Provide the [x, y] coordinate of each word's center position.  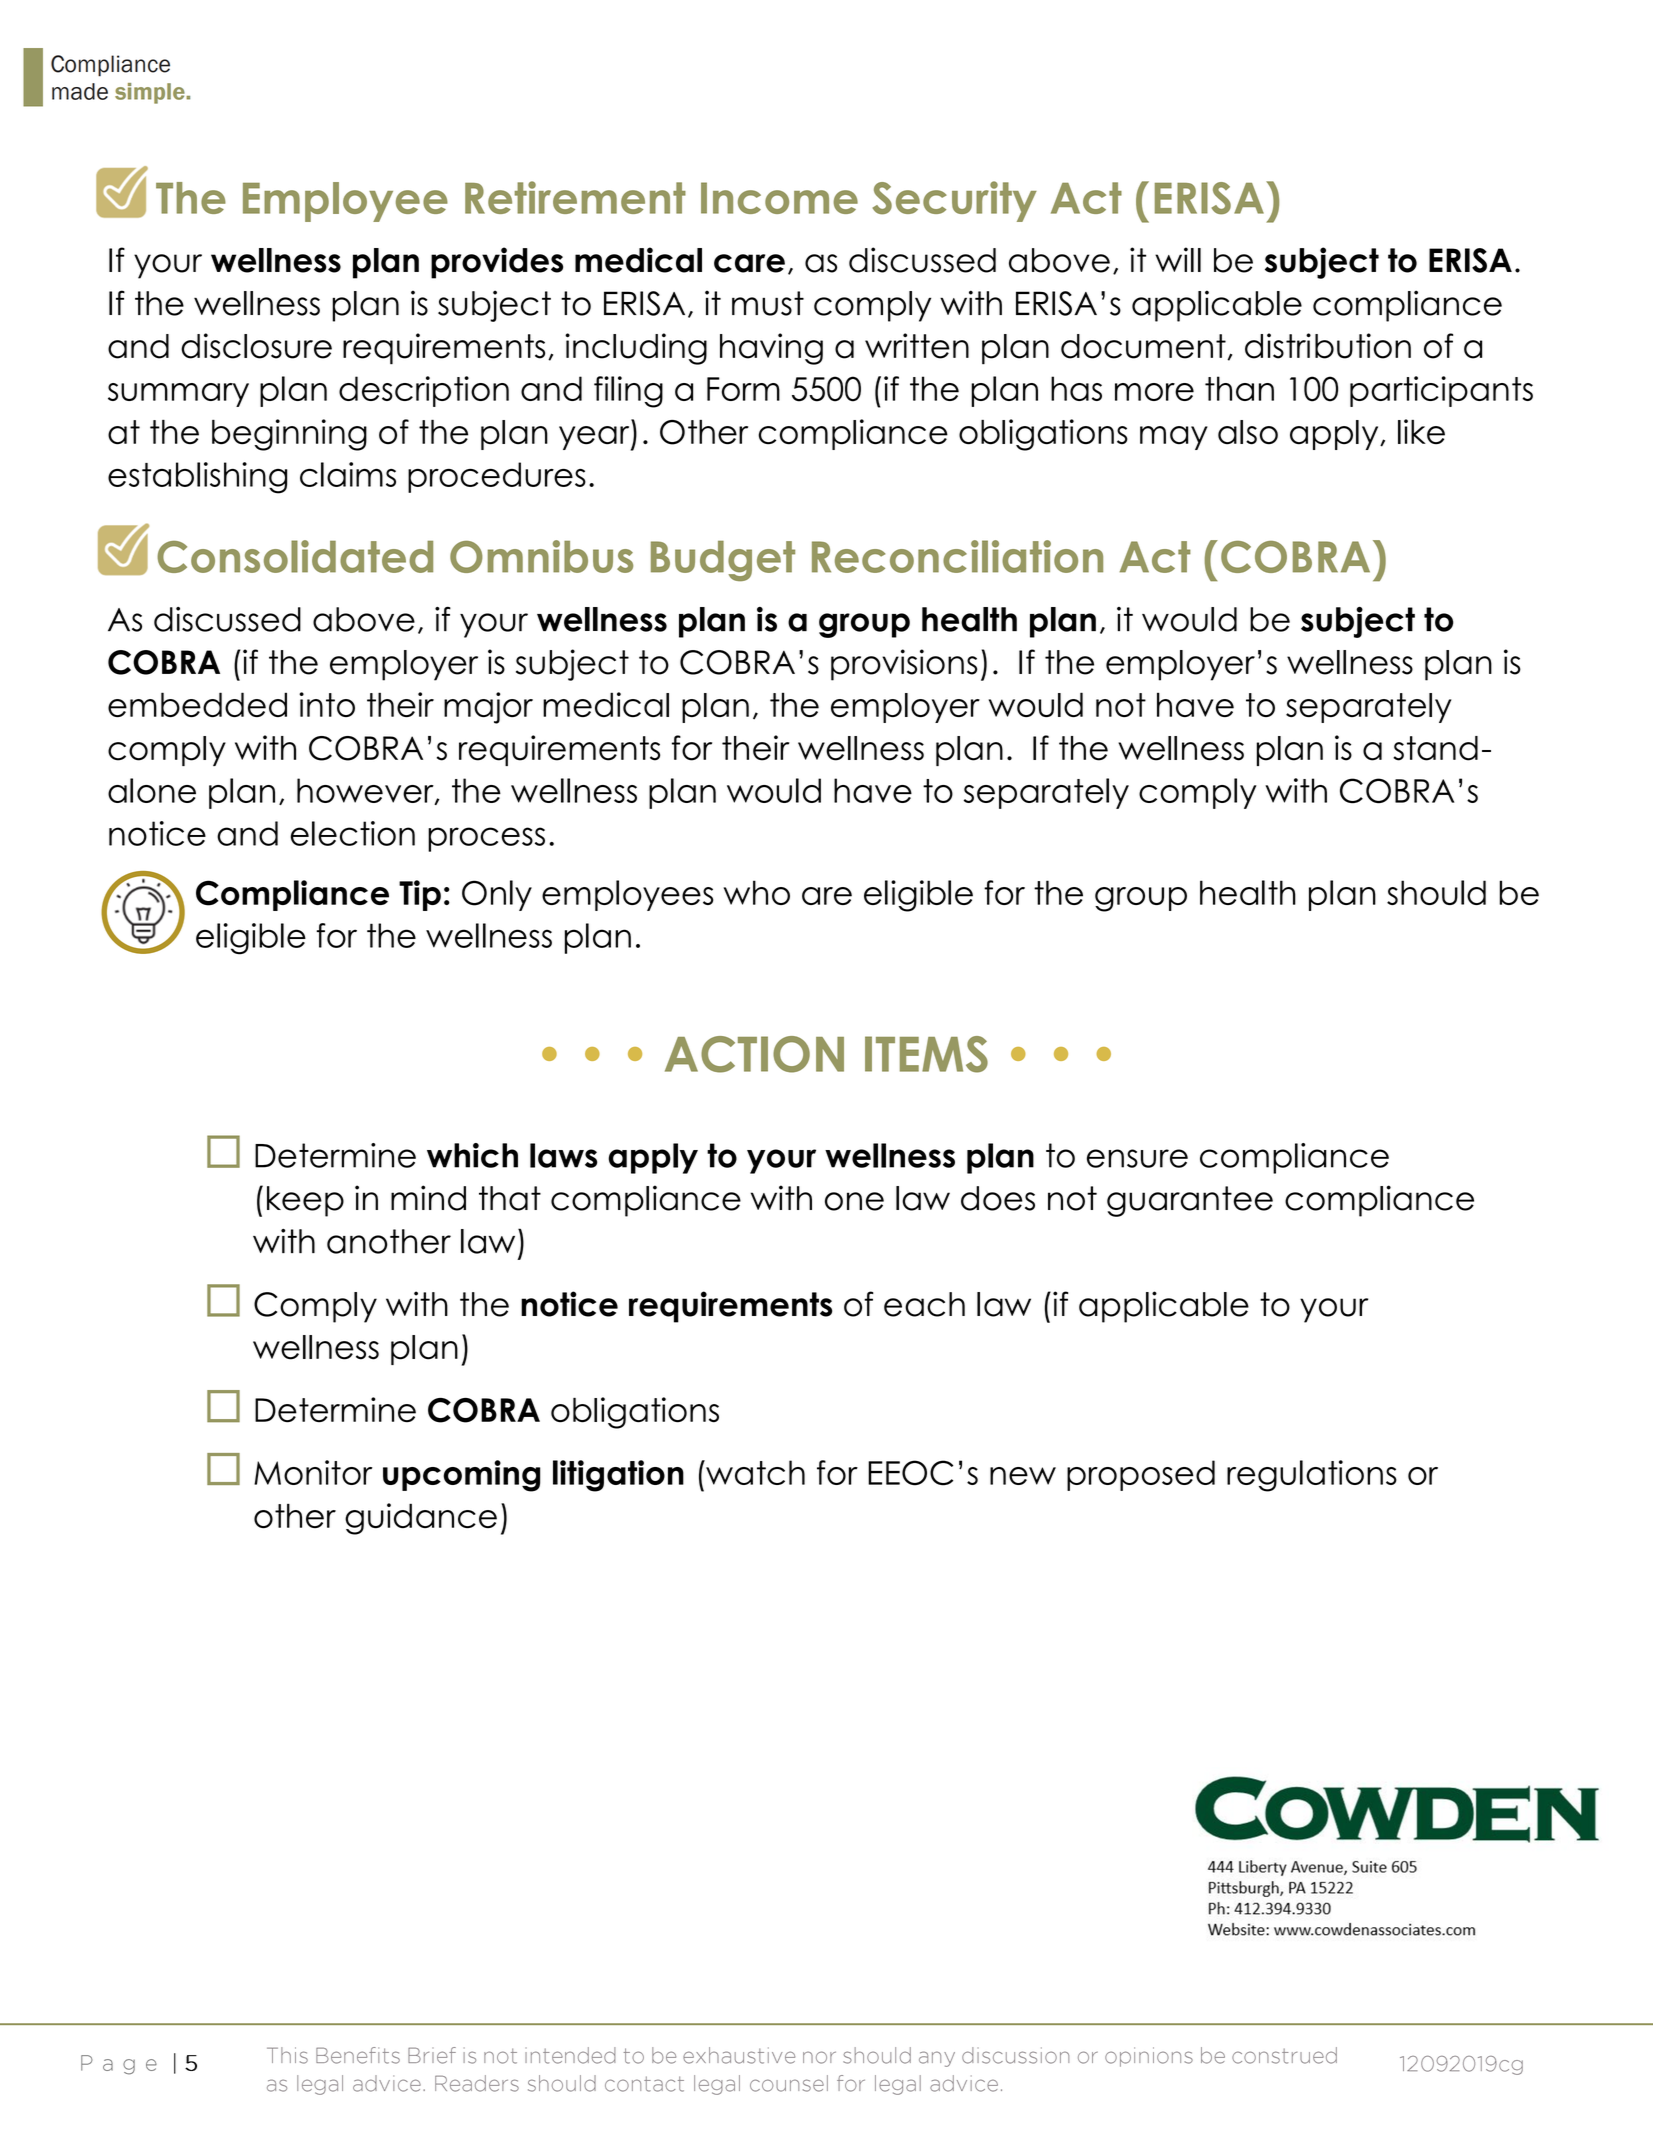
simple [151, 93]
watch [754, 1472]
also [1248, 432]
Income [779, 198]
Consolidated [295, 556]
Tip [420, 895]
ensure [1137, 1158]
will [1178, 259]
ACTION [754, 1054]
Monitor [313, 1472]
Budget [723, 561]
